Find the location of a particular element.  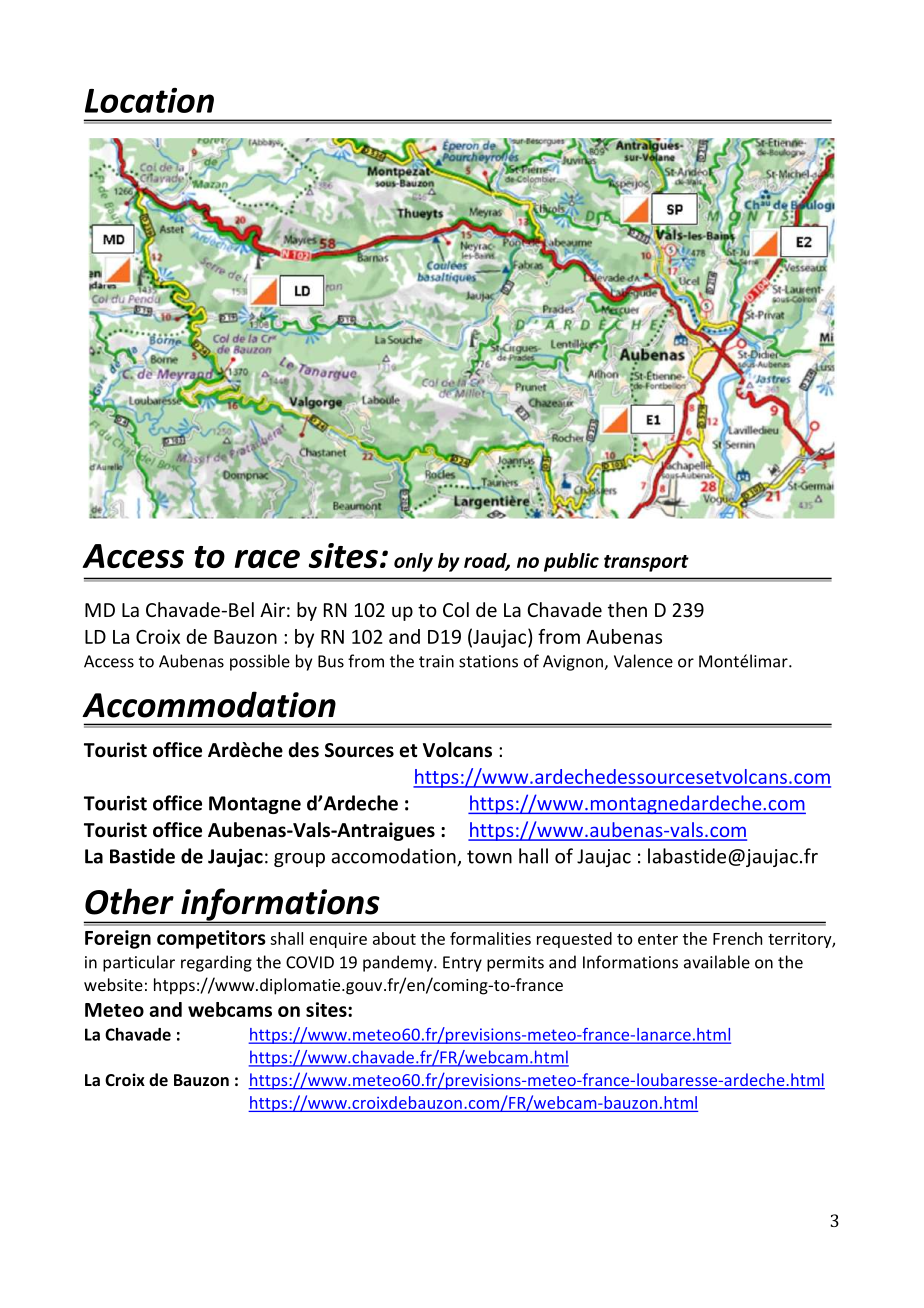

transport is located at coordinates (646, 563).
